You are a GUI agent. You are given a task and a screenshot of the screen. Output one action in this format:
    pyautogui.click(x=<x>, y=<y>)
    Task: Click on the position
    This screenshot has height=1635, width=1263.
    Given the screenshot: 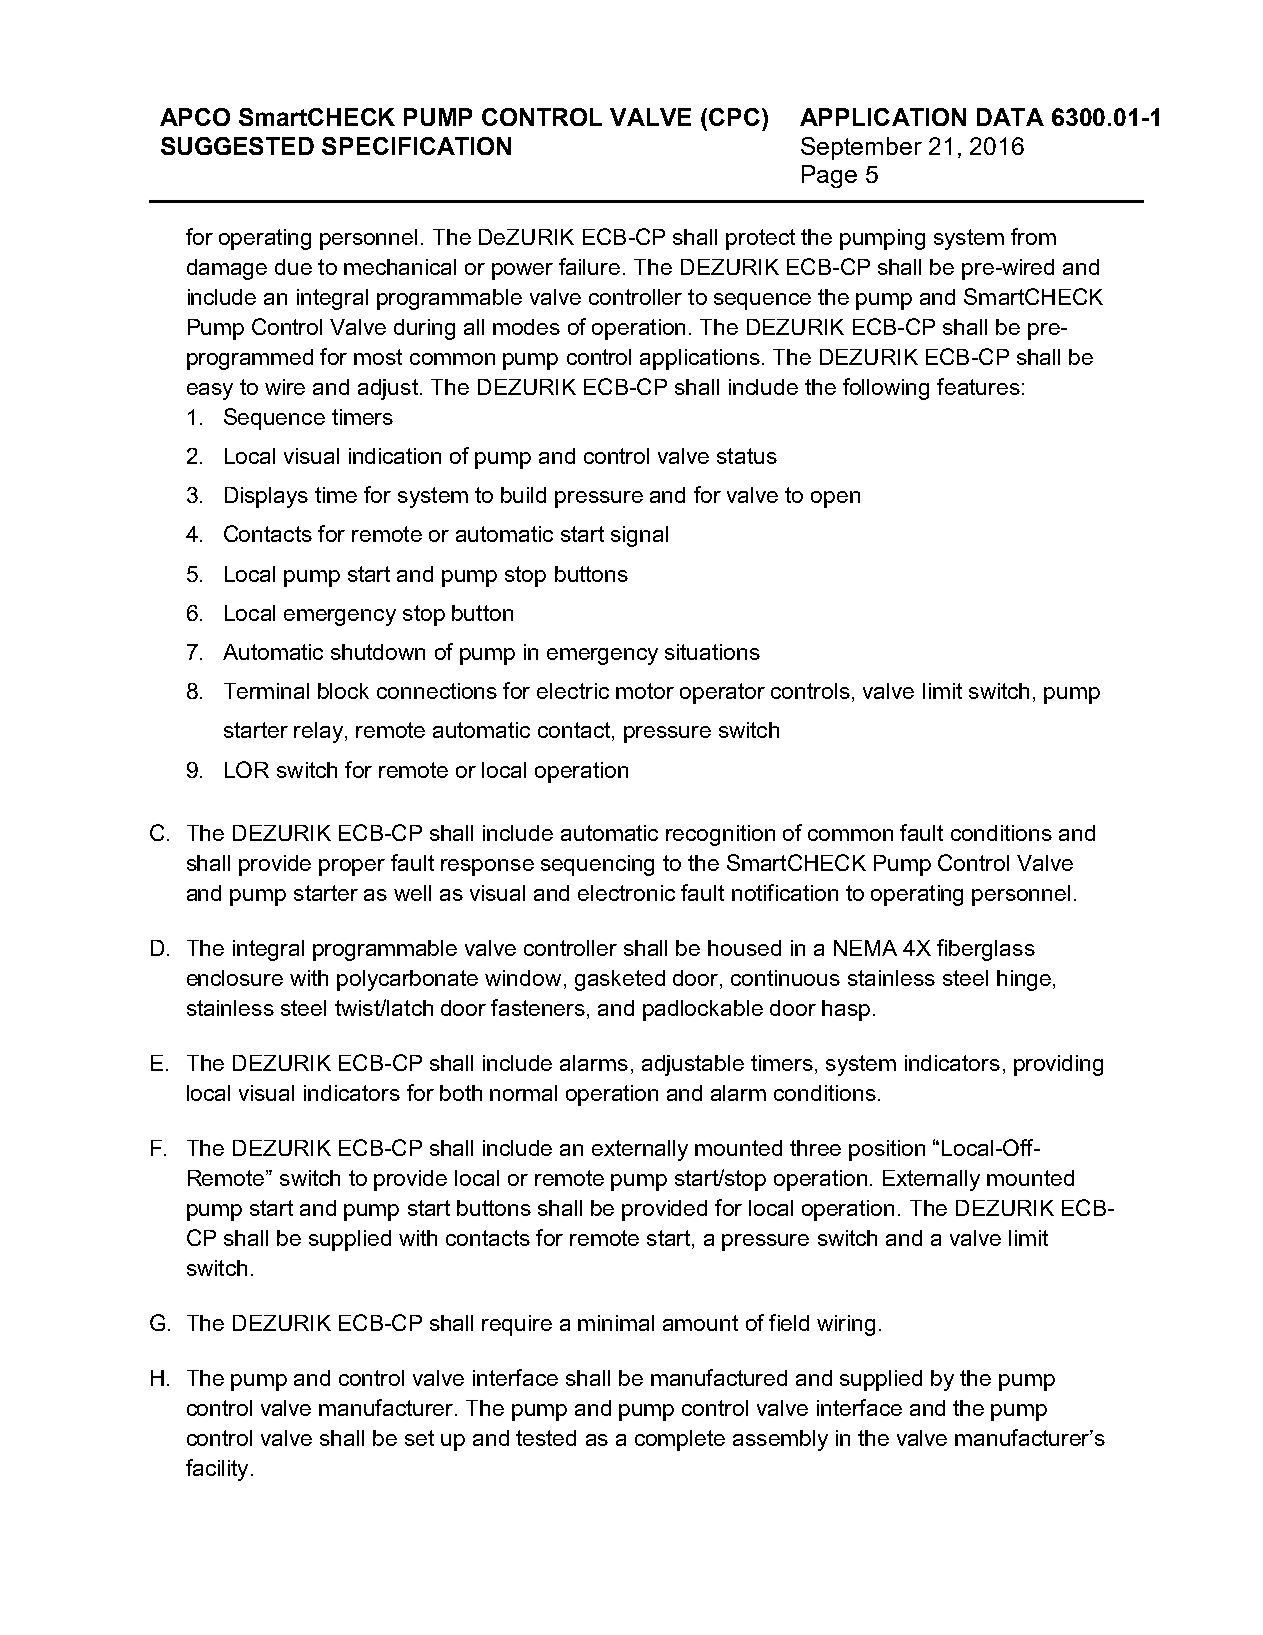 What is the action you would take?
    pyautogui.click(x=887, y=1150)
